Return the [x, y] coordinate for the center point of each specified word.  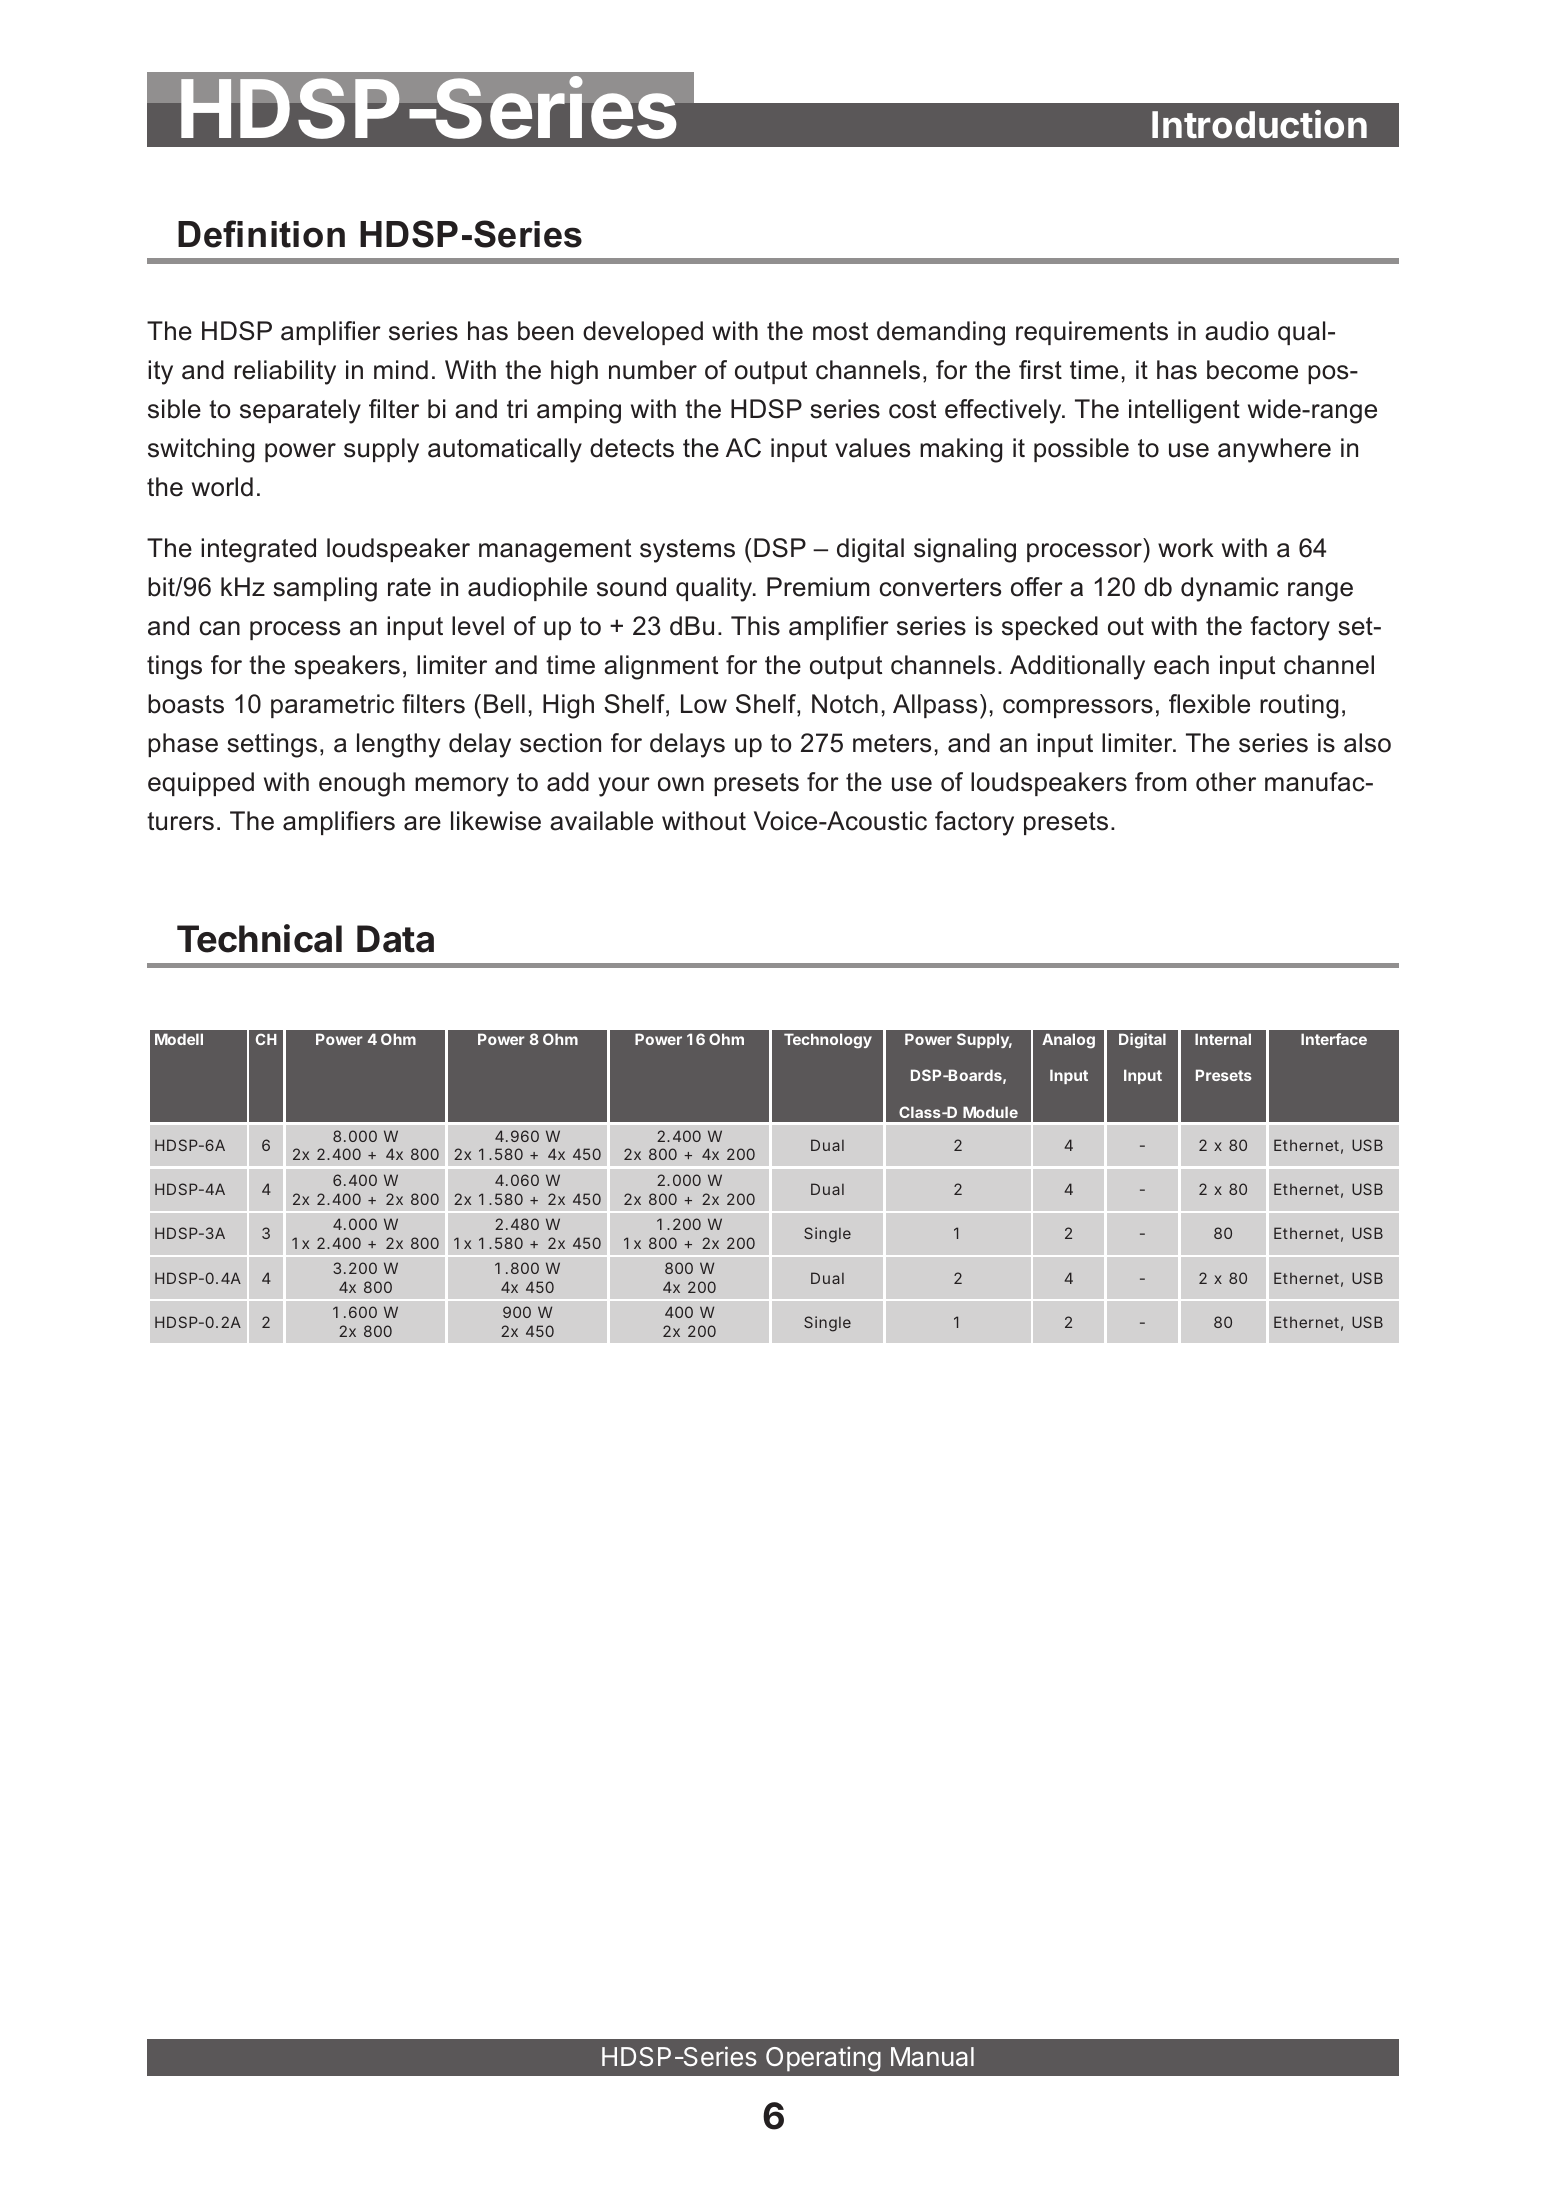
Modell [179, 1039]
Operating [823, 2059]
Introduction [1259, 124]
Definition [261, 234]
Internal [1223, 1039]
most [840, 331]
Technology [828, 1041]
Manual [932, 2057]
